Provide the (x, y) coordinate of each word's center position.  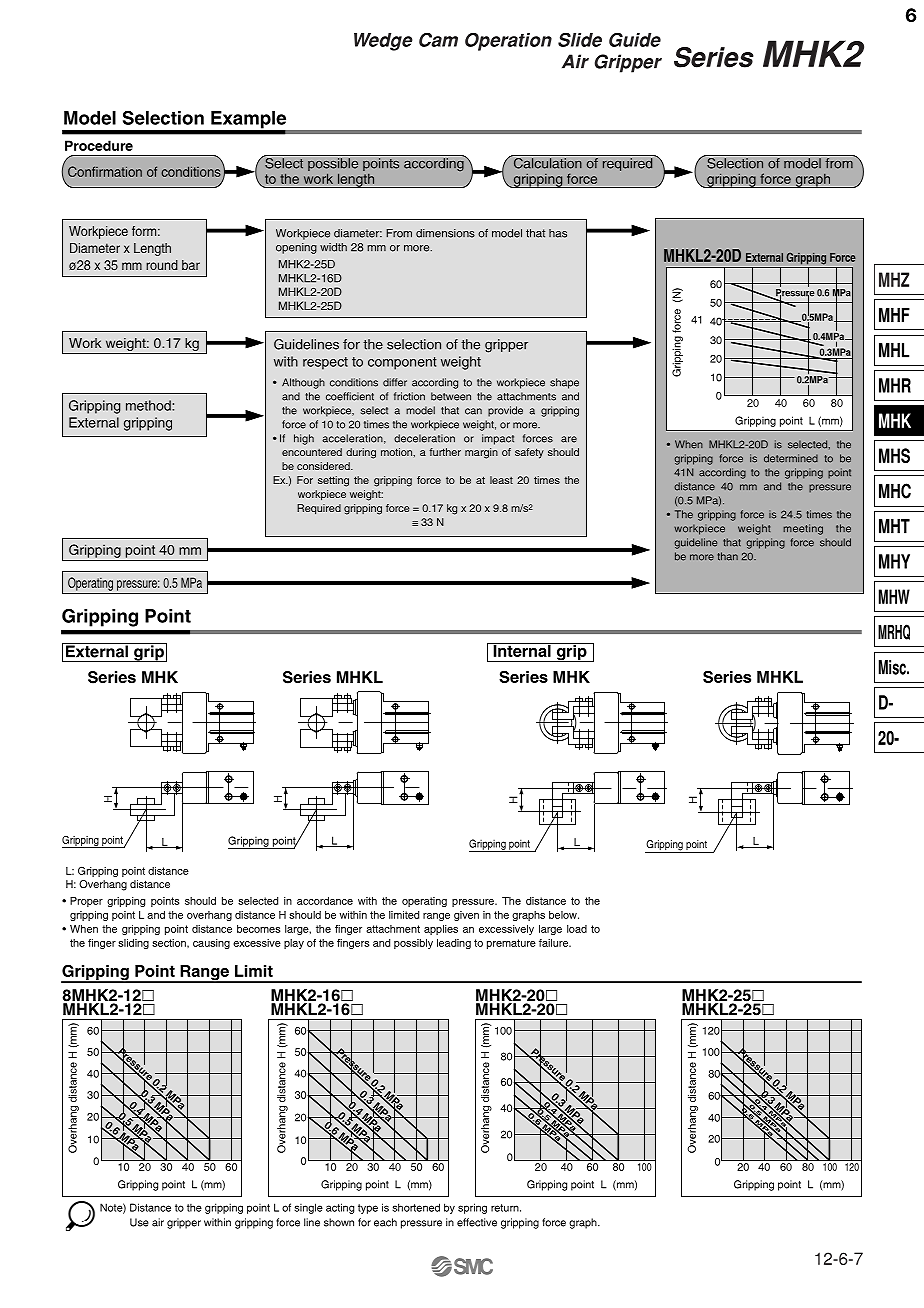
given (466, 916)
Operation (508, 42)
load (577, 929)
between (451, 396)
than (728, 556)
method (149, 405)
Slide (580, 40)
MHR (895, 385)
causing (211, 944)
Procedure (99, 145)
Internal (522, 650)
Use (139, 1222)
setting (333, 481)
